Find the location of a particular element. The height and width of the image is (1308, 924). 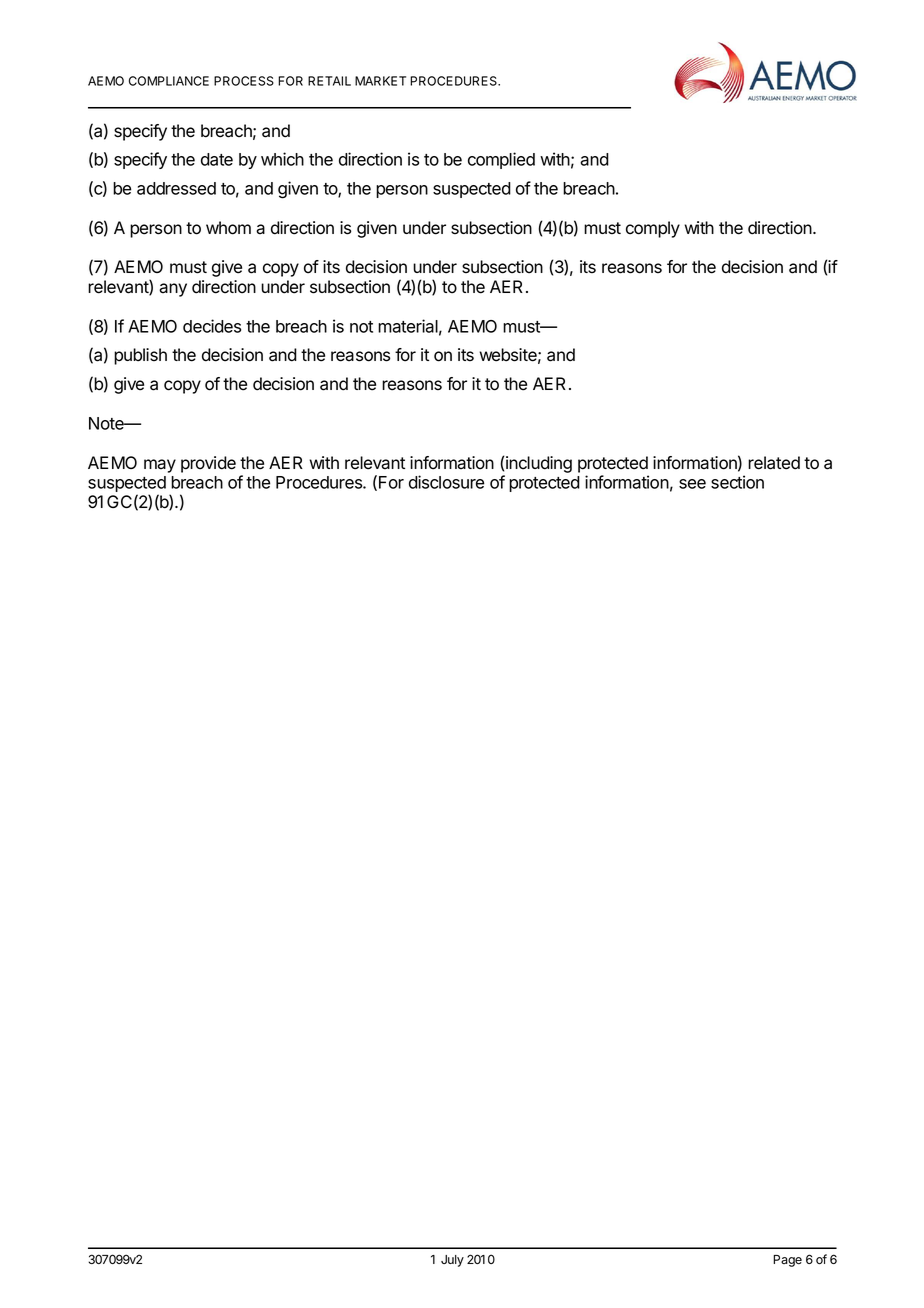

complied is located at coordinates (501, 160).
